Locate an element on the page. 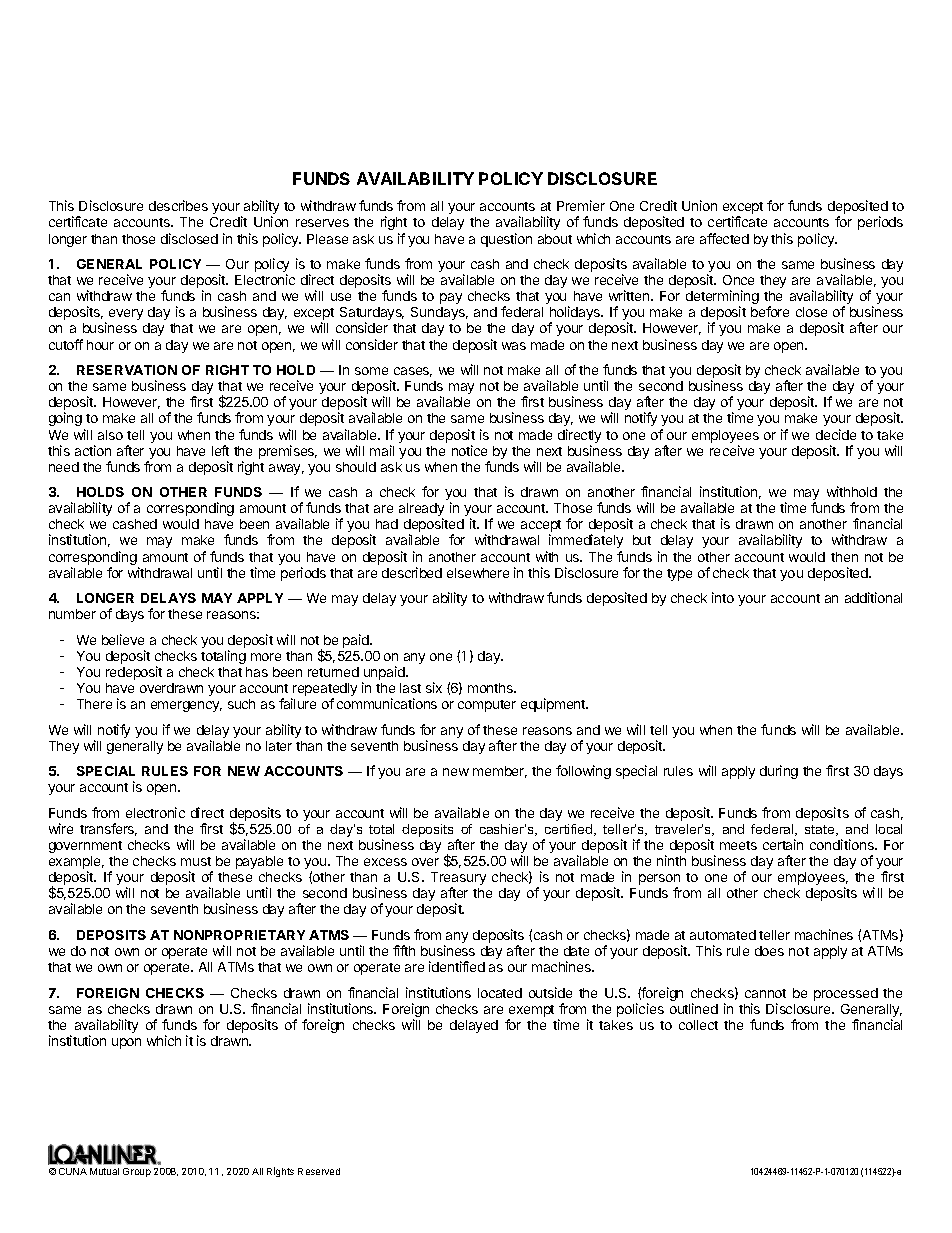 This page has width=952, height=1233. member is located at coordinates (500, 772).
